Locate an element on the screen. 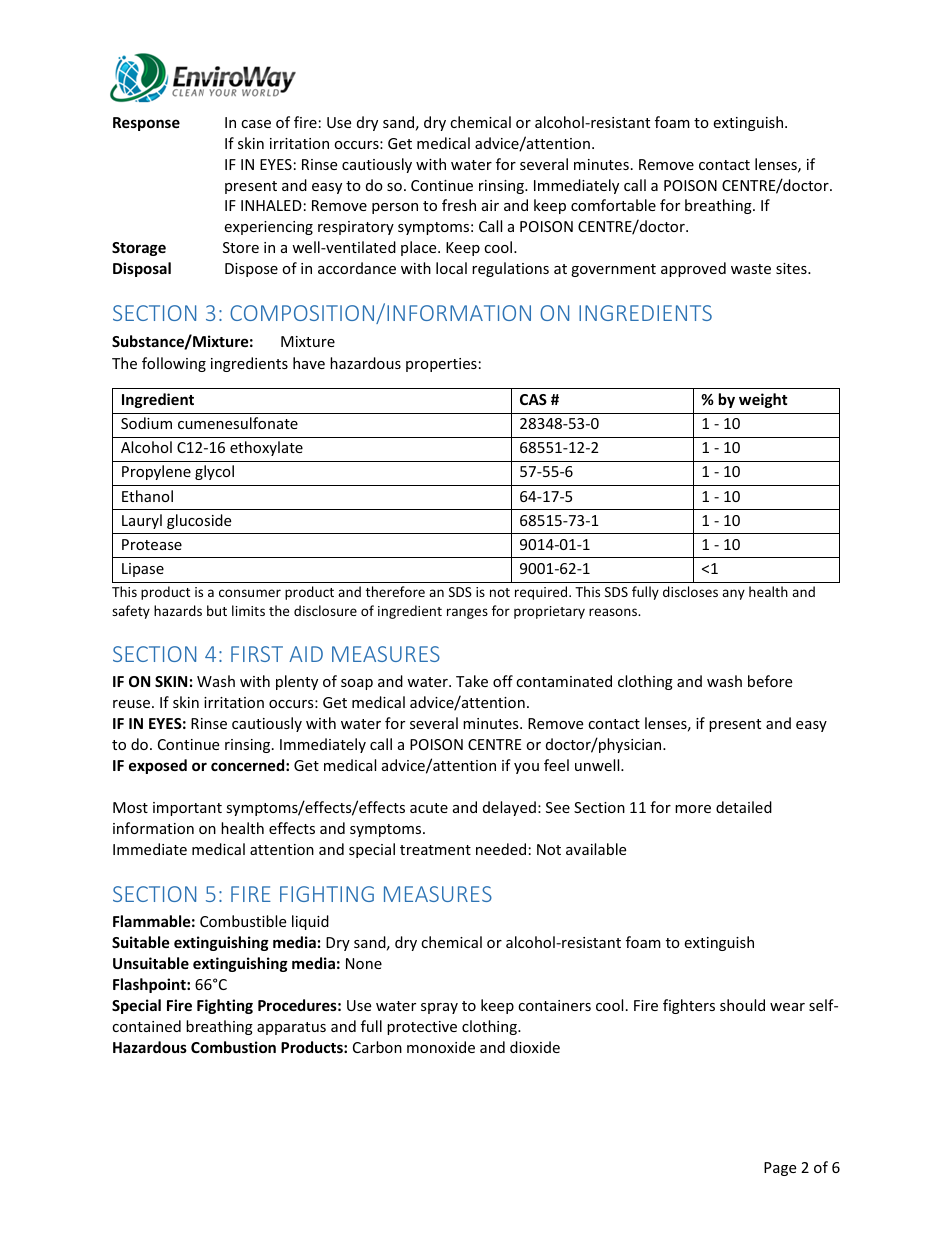  ranges is located at coordinates (467, 613).
